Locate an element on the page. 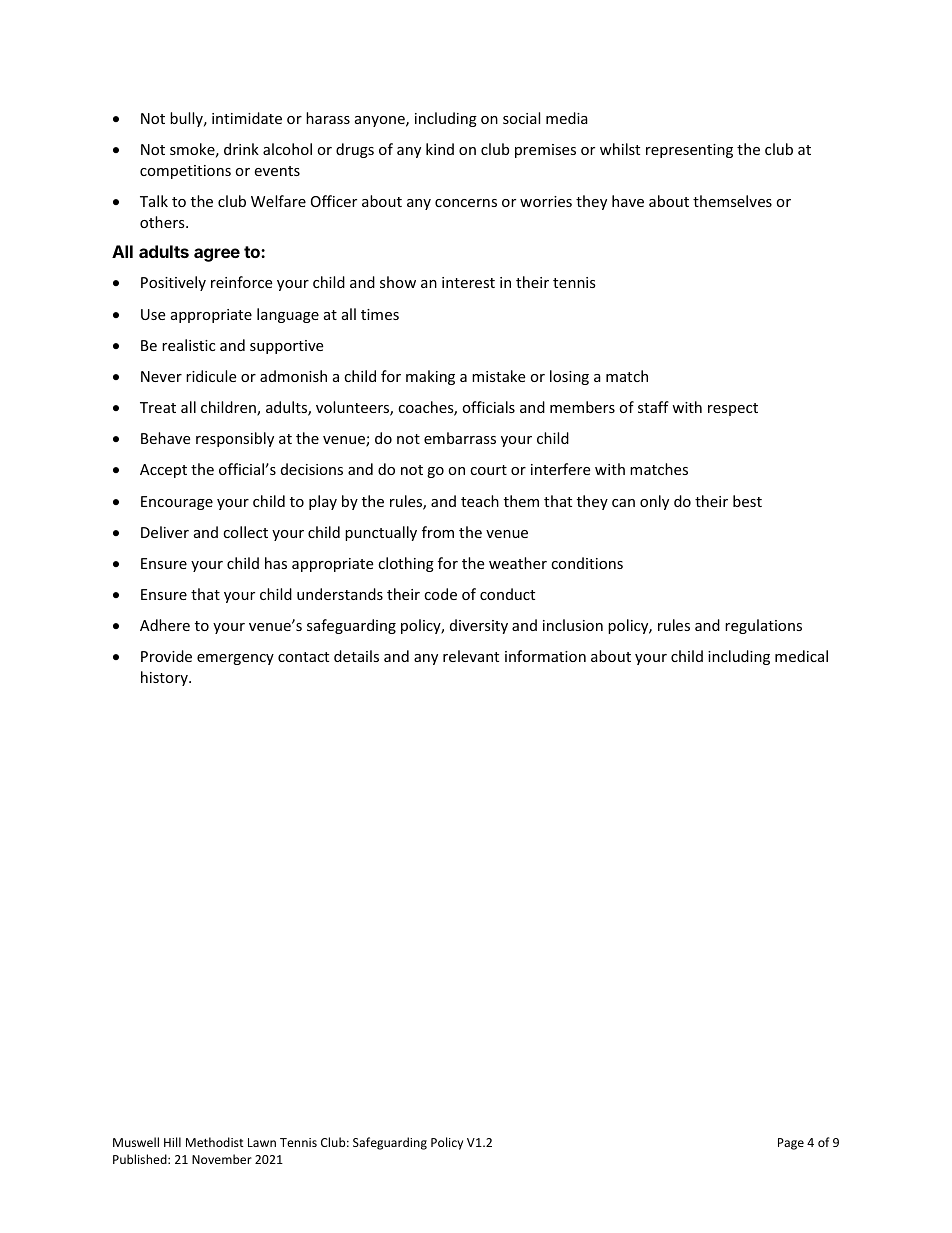  medical is located at coordinates (801, 656).
